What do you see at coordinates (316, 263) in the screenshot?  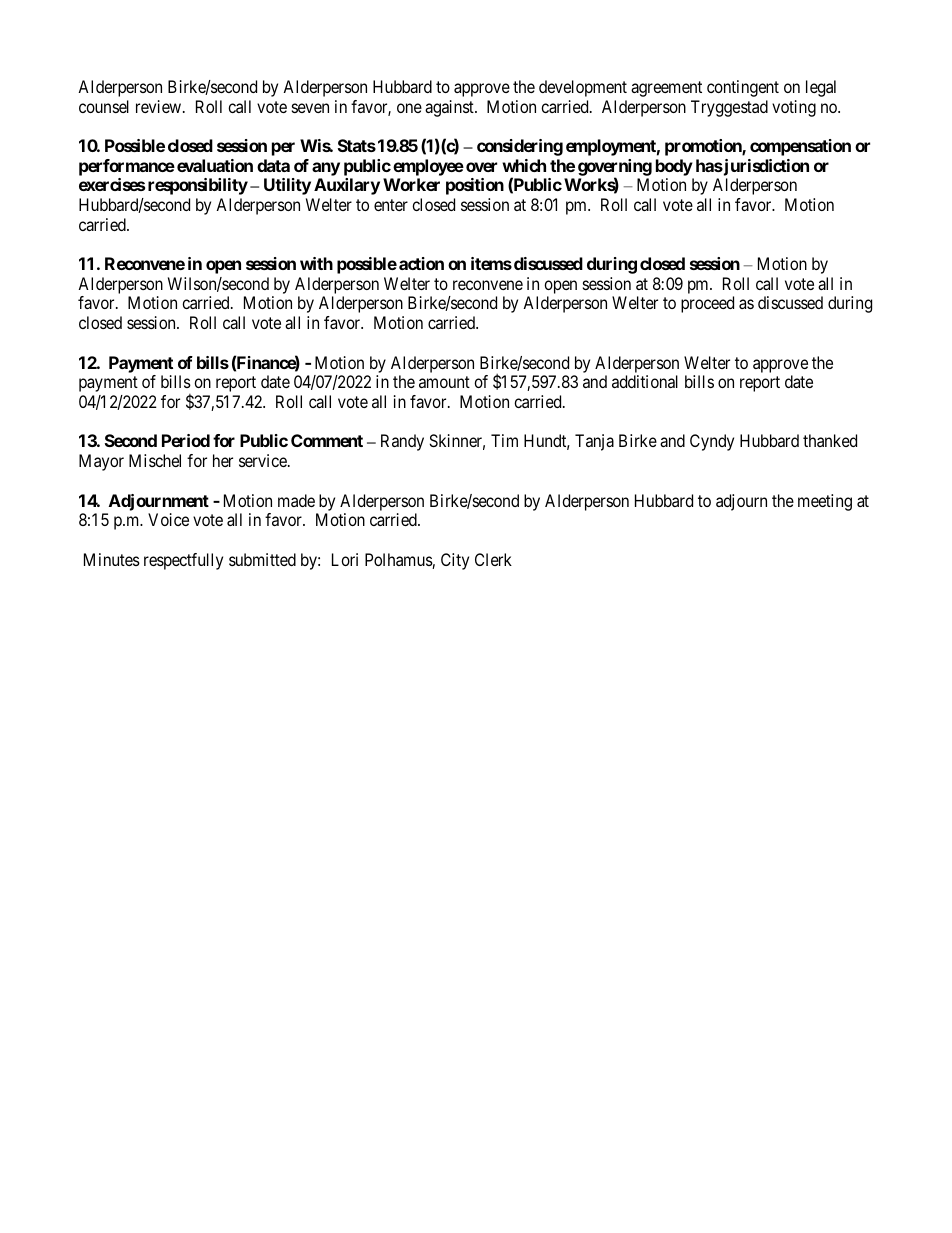 I see `with` at bounding box center [316, 263].
